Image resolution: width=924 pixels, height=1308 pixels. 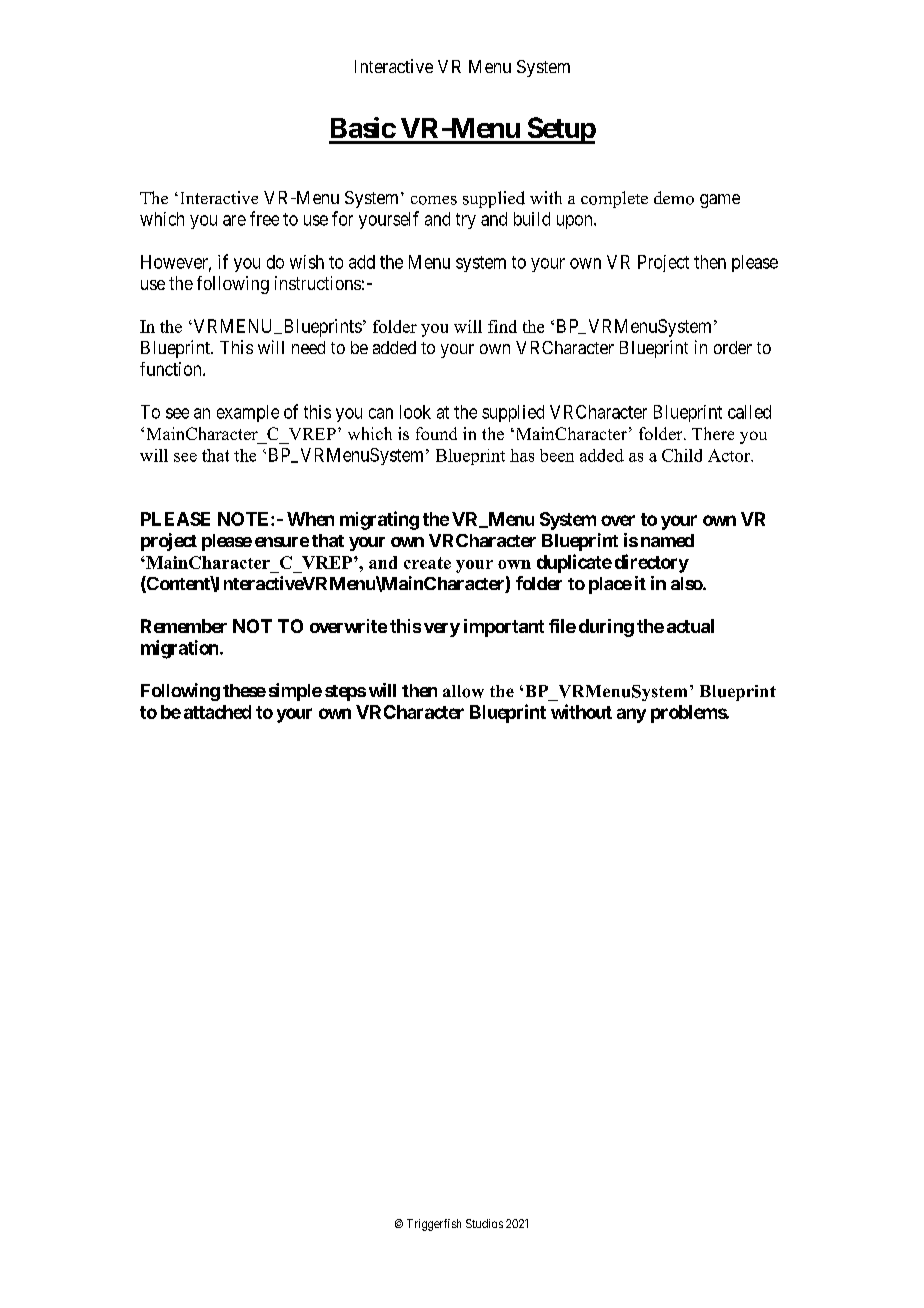 What do you see at coordinates (434, 1225) in the screenshot?
I see `Triggerfish` at bounding box center [434, 1225].
